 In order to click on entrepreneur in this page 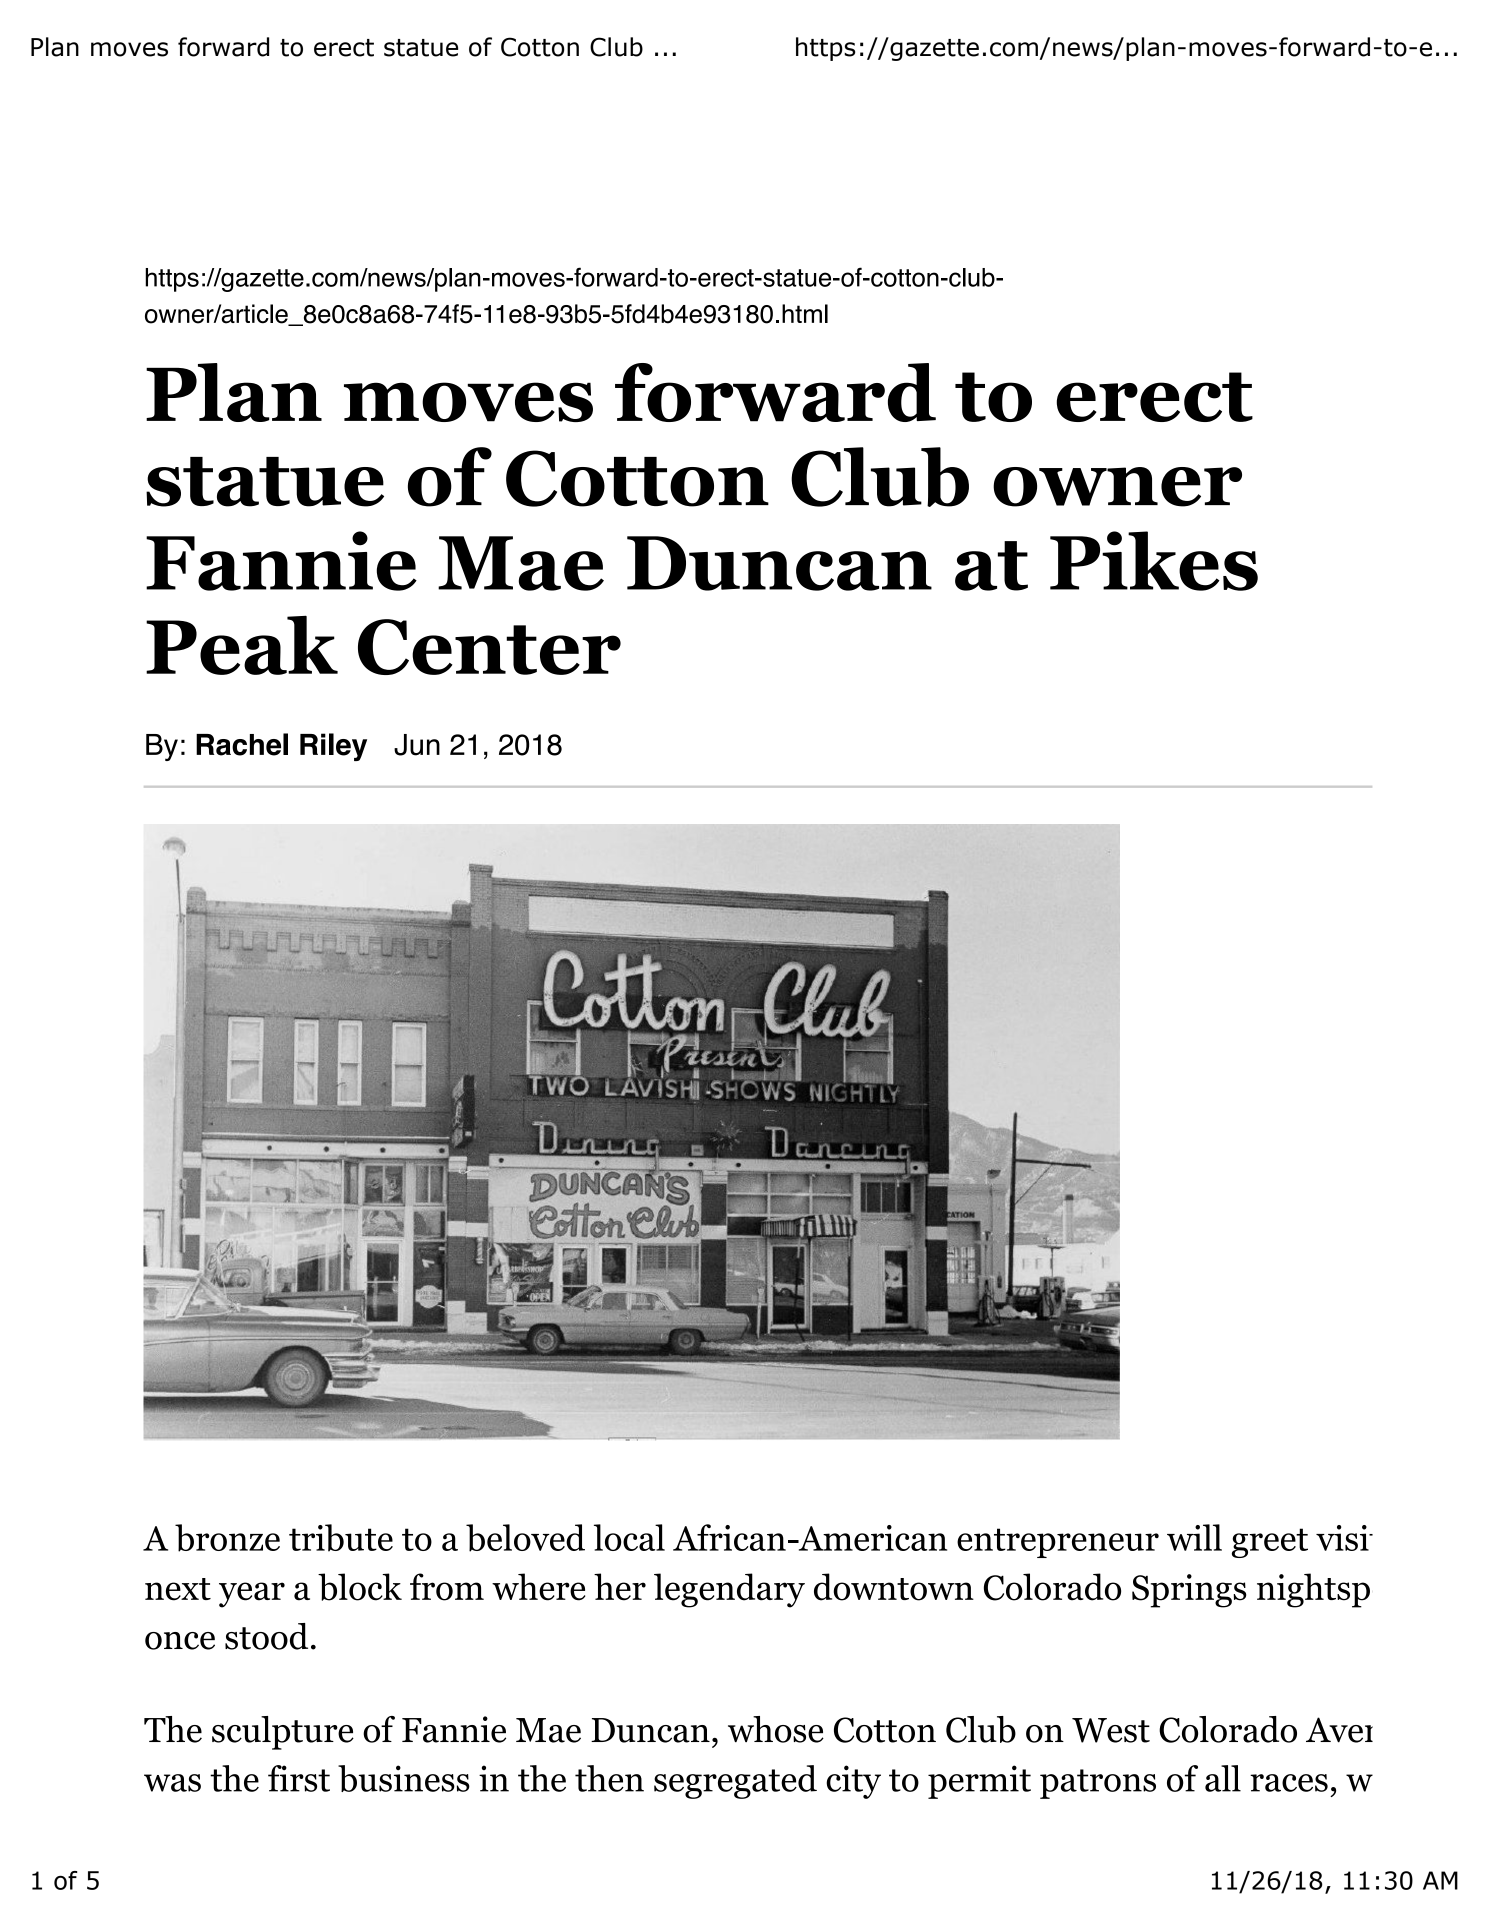, I will do `click(1058, 1543)`.
